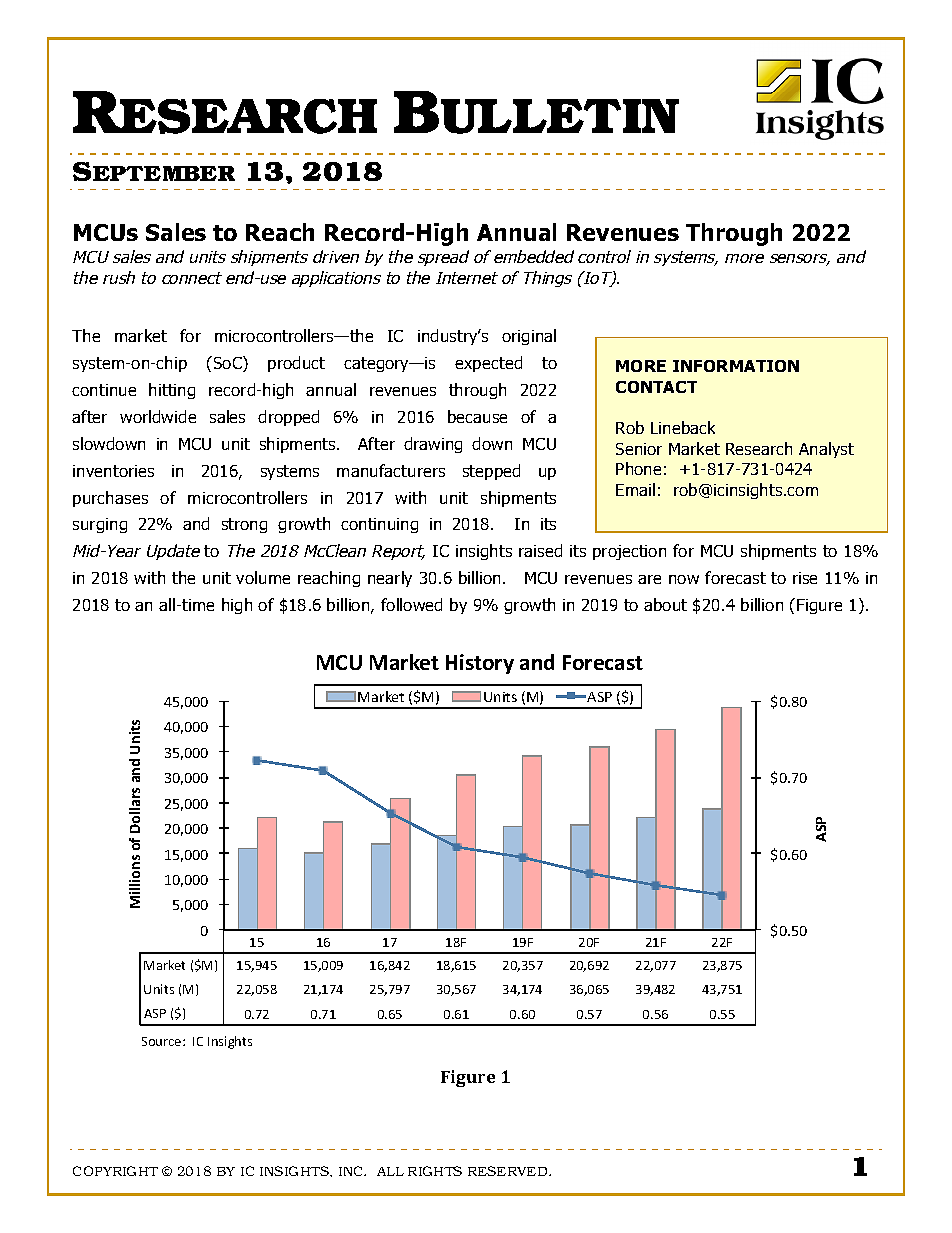  What do you see at coordinates (736, 366) in the image?
I see `INFORMATION` at bounding box center [736, 366].
